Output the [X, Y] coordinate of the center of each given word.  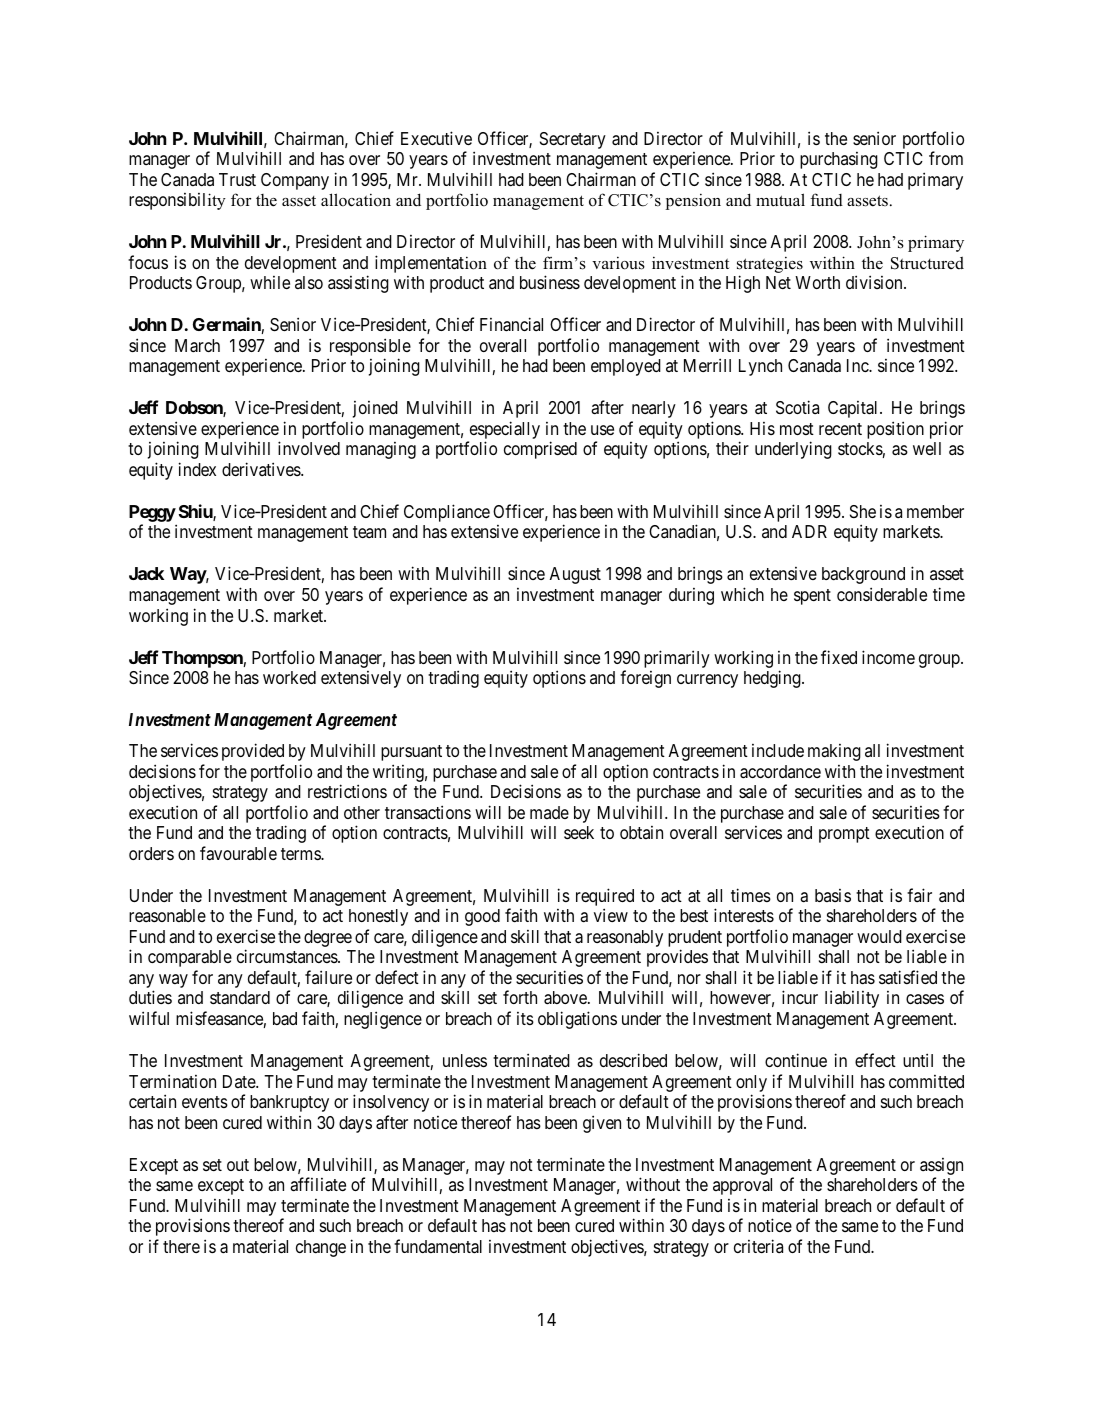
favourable [238, 853]
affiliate [318, 1184]
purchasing [839, 160]
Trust [237, 179]
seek [579, 832]
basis [833, 895]
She [863, 511]
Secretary [573, 140]
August [575, 575]
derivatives [262, 469]
